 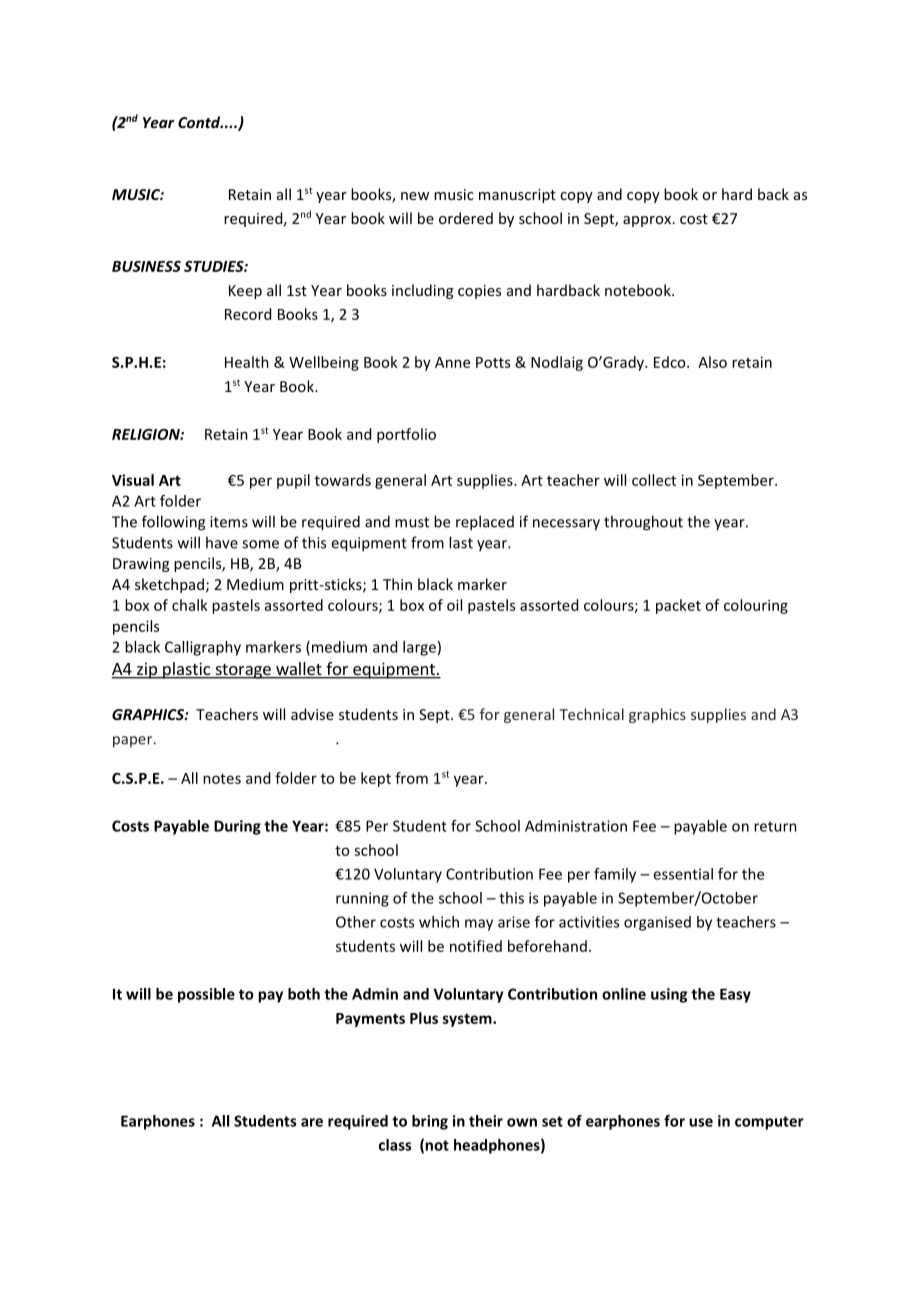 What do you see at coordinates (485, 523) in the screenshot?
I see `replaced` at bounding box center [485, 523].
